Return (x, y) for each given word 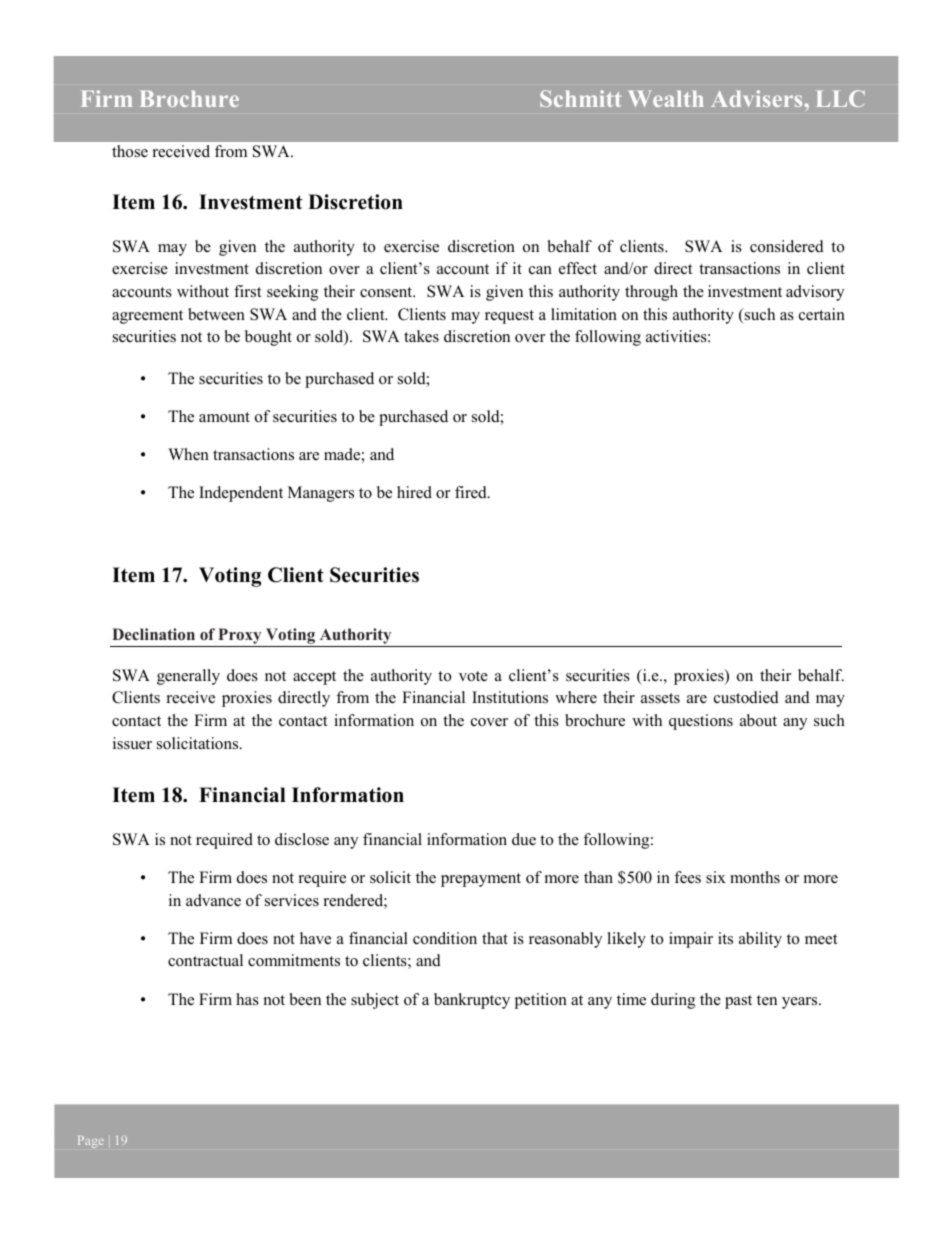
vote (473, 676)
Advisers (758, 98)
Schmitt (581, 98)
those (130, 151)
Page (91, 1142)
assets (660, 698)
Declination (153, 634)
